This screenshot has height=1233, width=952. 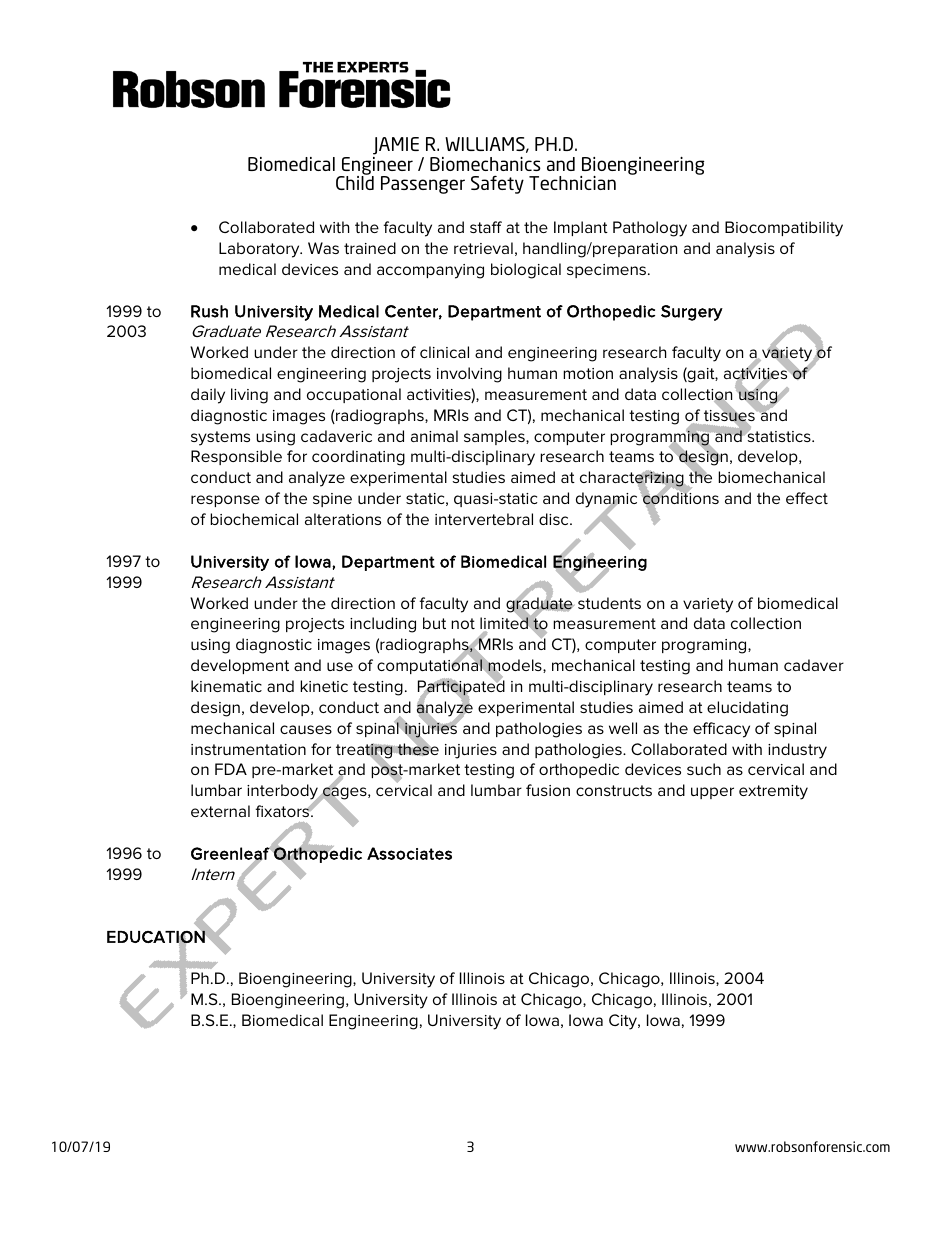 What do you see at coordinates (484, 519) in the screenshot?
I see `intervertebral` at bounding box center [484, 519].
